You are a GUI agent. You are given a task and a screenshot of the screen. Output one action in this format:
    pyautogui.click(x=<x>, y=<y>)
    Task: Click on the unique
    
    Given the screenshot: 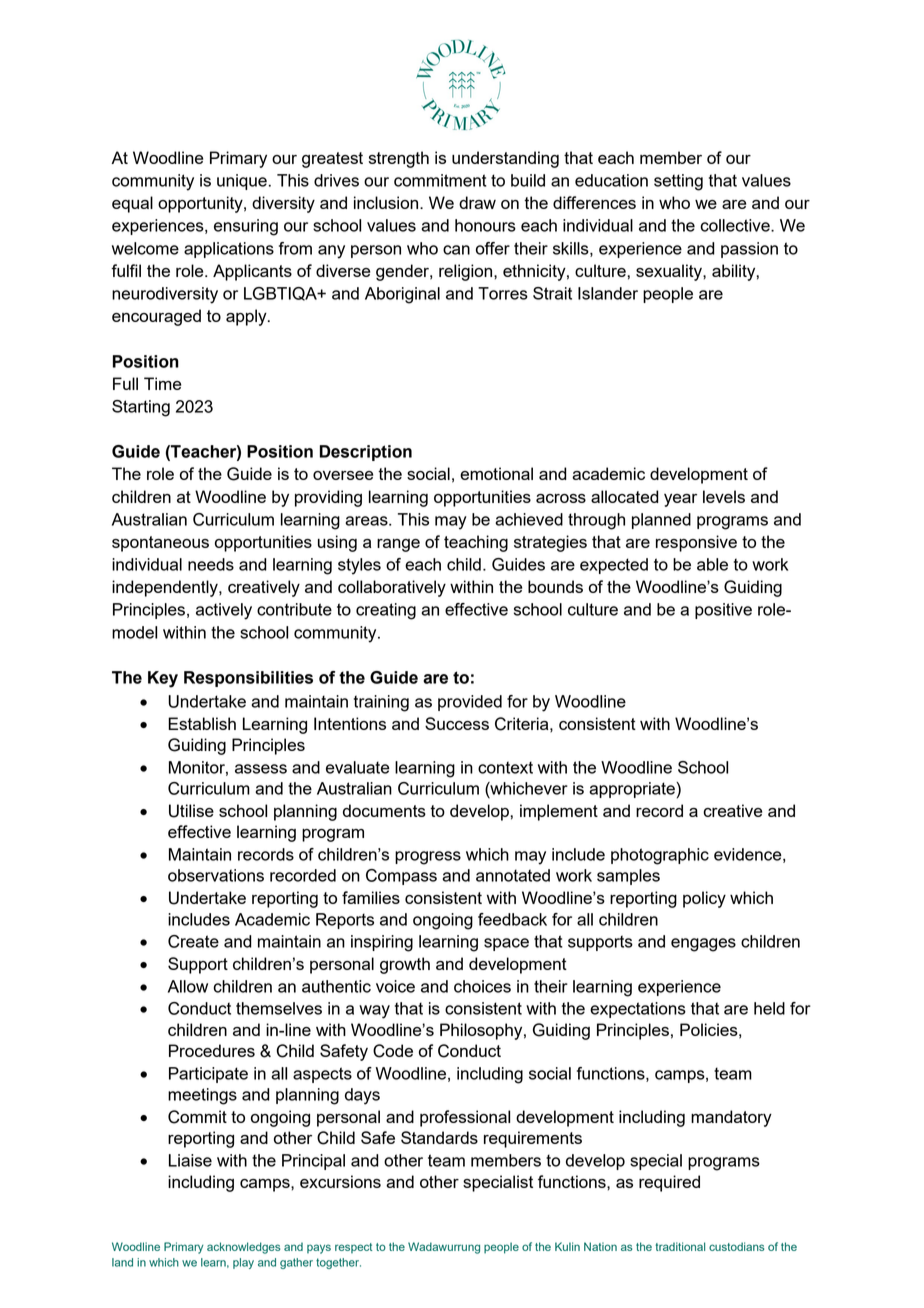 What is the action you would take?
    pyautogui.click(x=242, y=182)
